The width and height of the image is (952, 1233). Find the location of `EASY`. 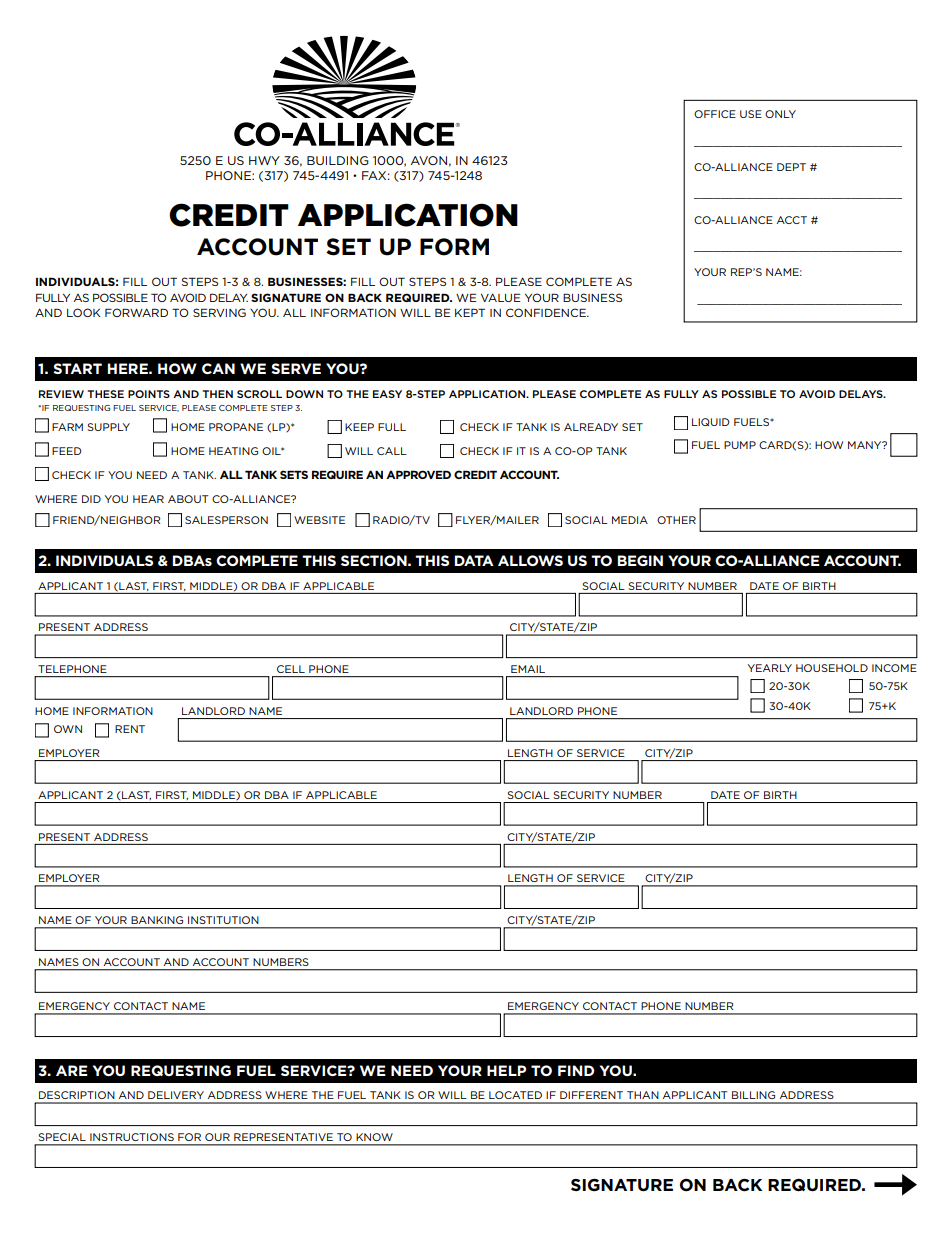

EASY is located at coordinates (387, 394).
